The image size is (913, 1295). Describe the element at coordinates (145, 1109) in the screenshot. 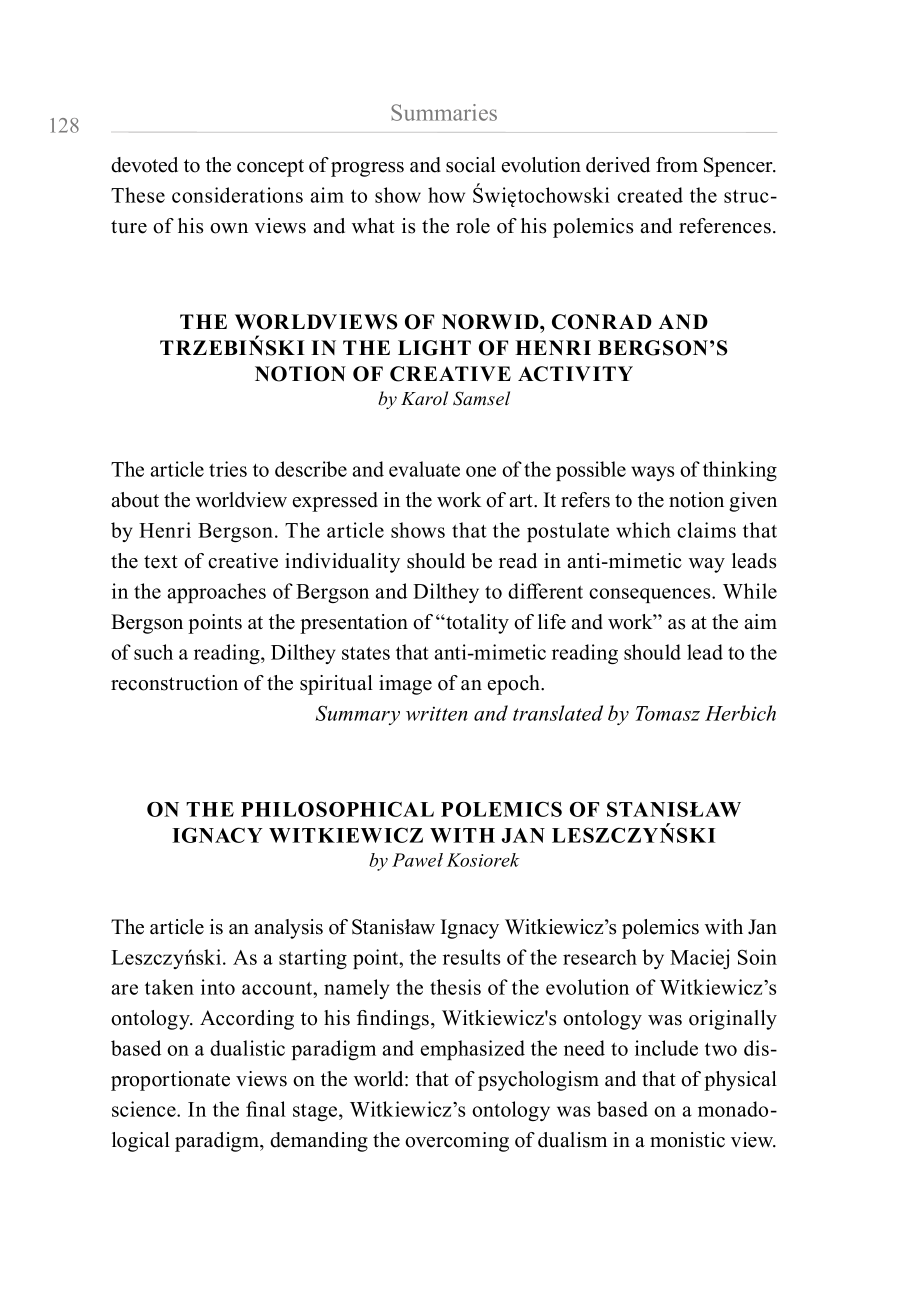

I see `science` at that location.
